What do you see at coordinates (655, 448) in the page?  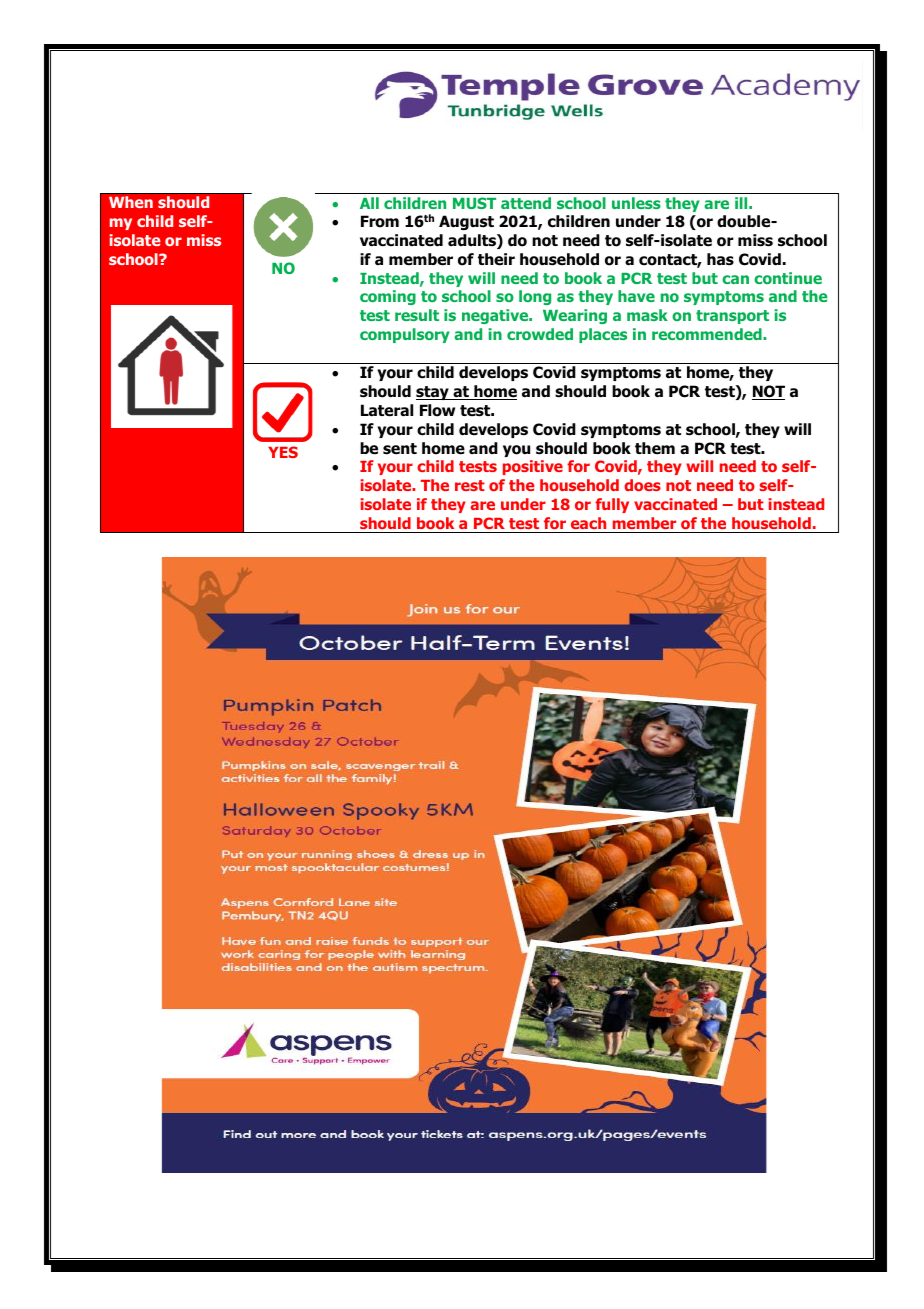 I see `them` at bounding box center [655, 448].
